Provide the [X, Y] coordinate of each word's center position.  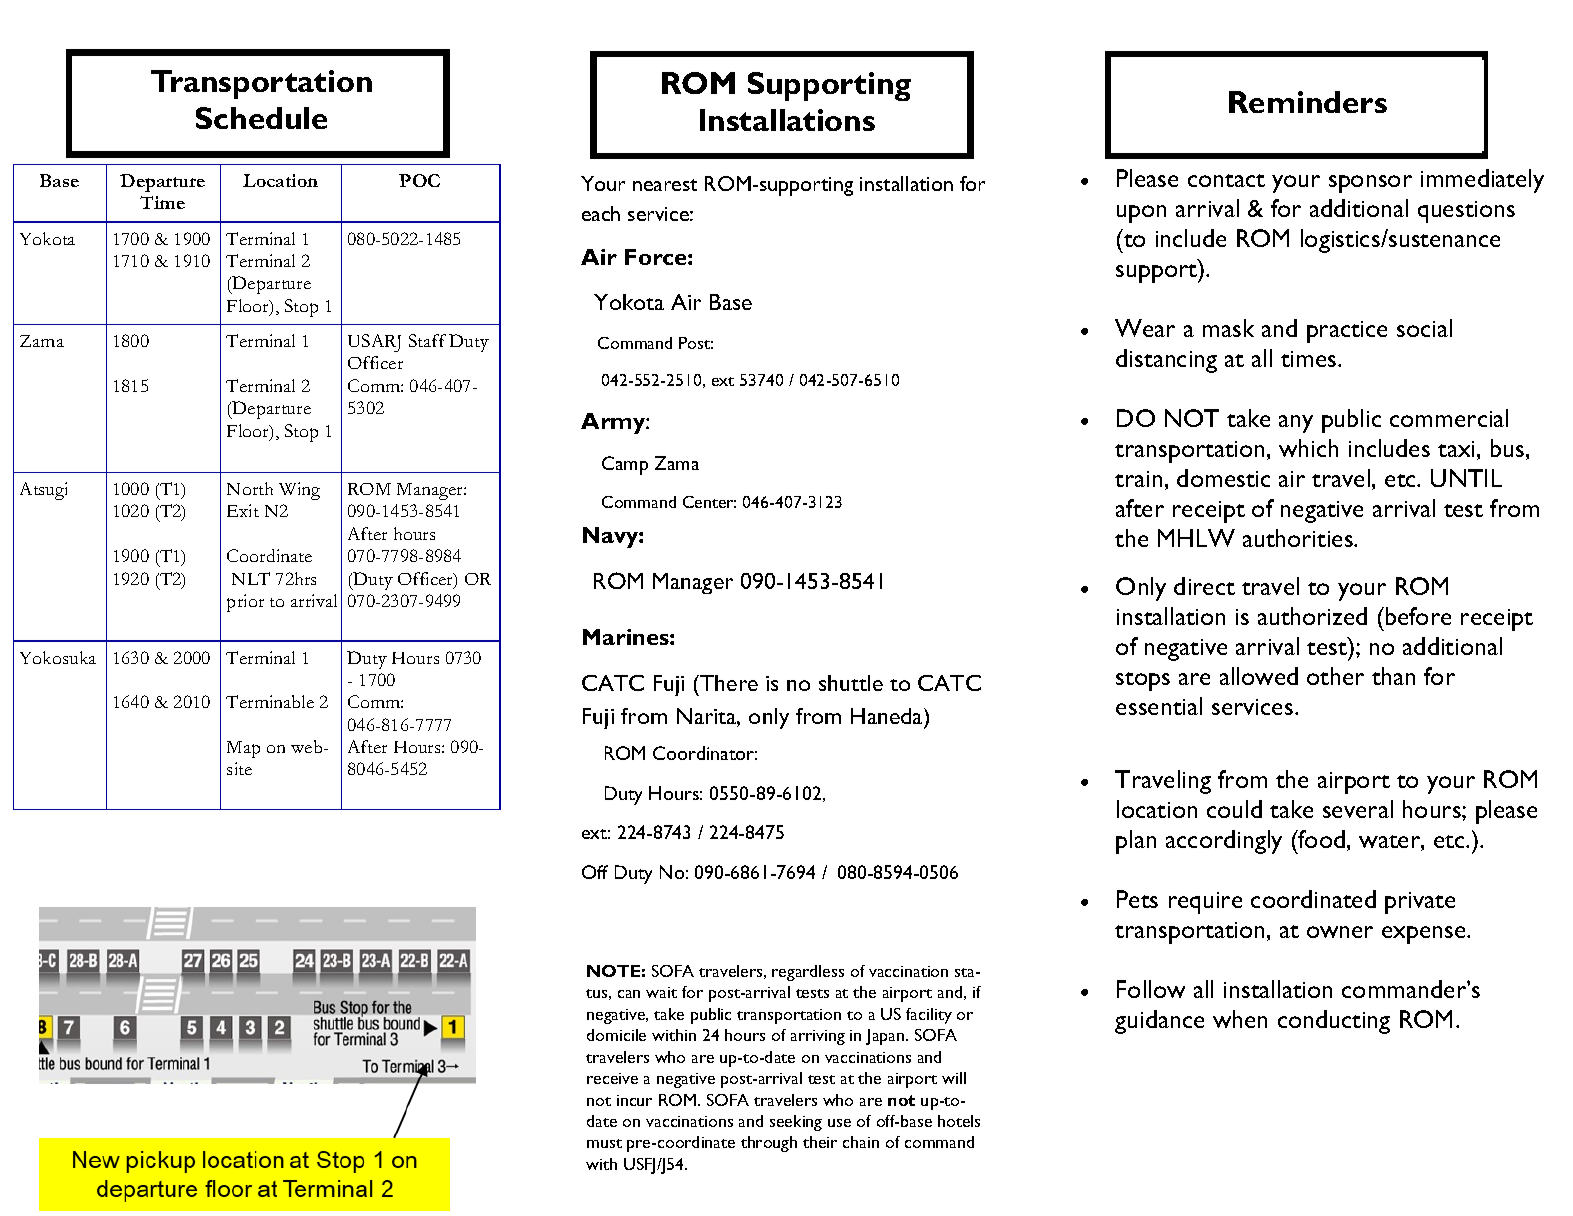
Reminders [1308, 102]
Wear [1145, 328]
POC [419, 180]
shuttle [851, 683]
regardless [808, 973]
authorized [1312, 616]
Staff [427, 340]
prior [245, 603]
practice [1347, 332]
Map [243, 749]
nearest [665, 185]
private [1420, 903]
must [604, 1143]
